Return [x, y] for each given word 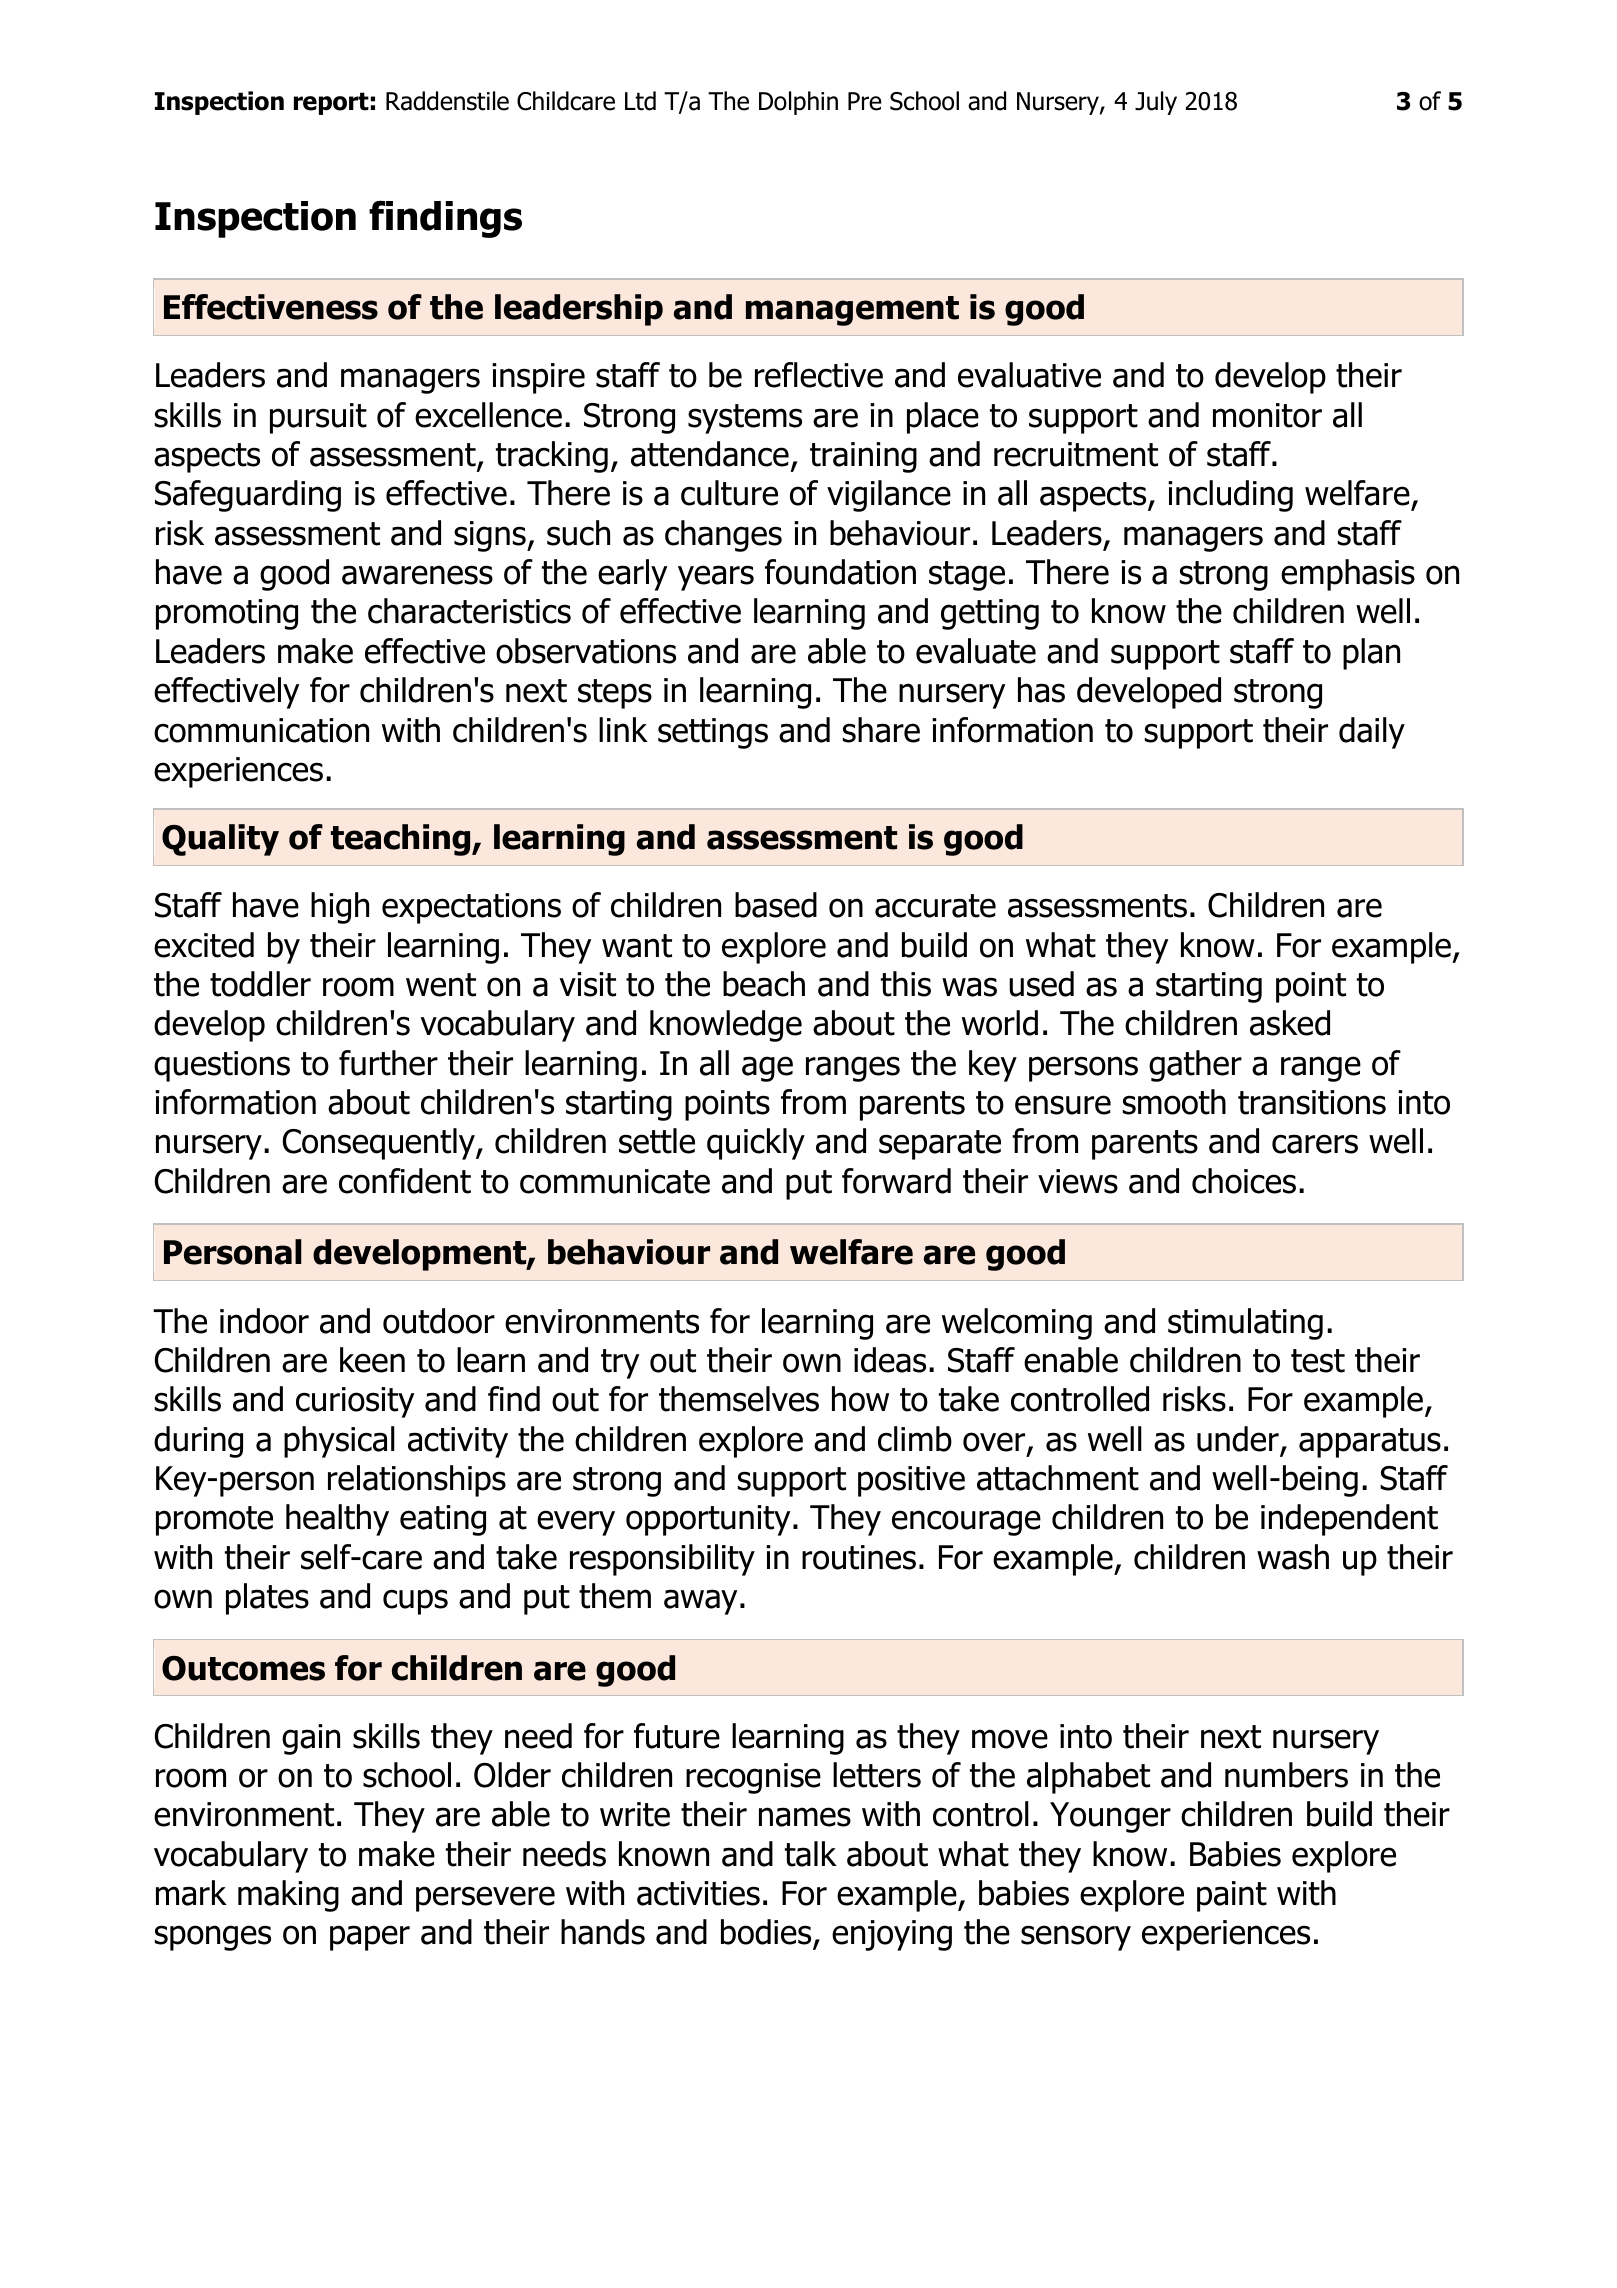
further [388, 1063]
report [331, 103]
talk [811, 1854]
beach [764, 984]
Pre [865, 101]
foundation [840, 572]
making [288, 1896]
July [1156, 103]
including [1230, 496]
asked [1290, 1023]
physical [339, 1442]
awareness [417, 575]
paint [1232, 1896]
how [860, 1399]
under [1238, 1439]
